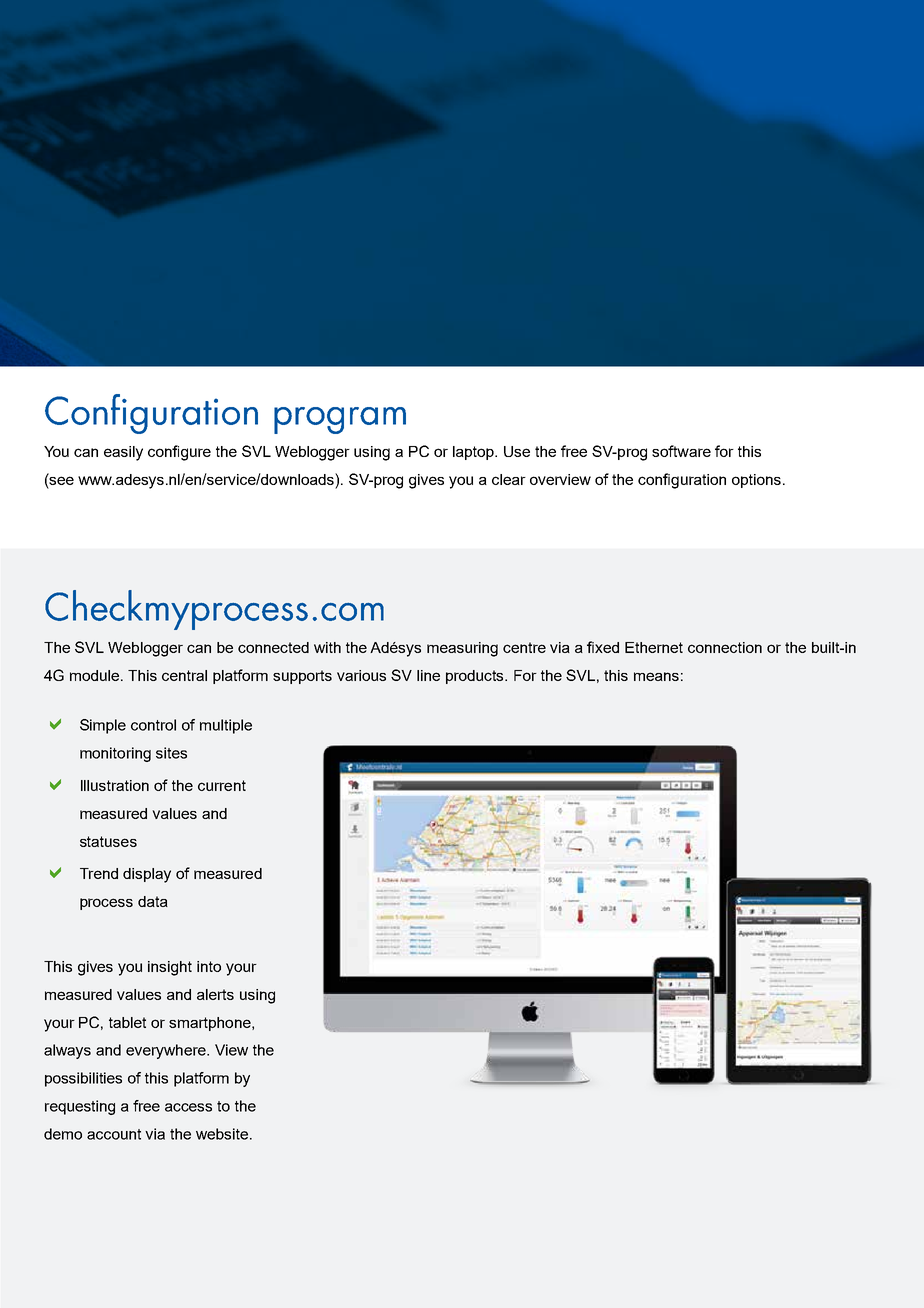  What do you see at coordinates (475, 453) in the image?
I see `laptop` at bounding box center [475, 453].
